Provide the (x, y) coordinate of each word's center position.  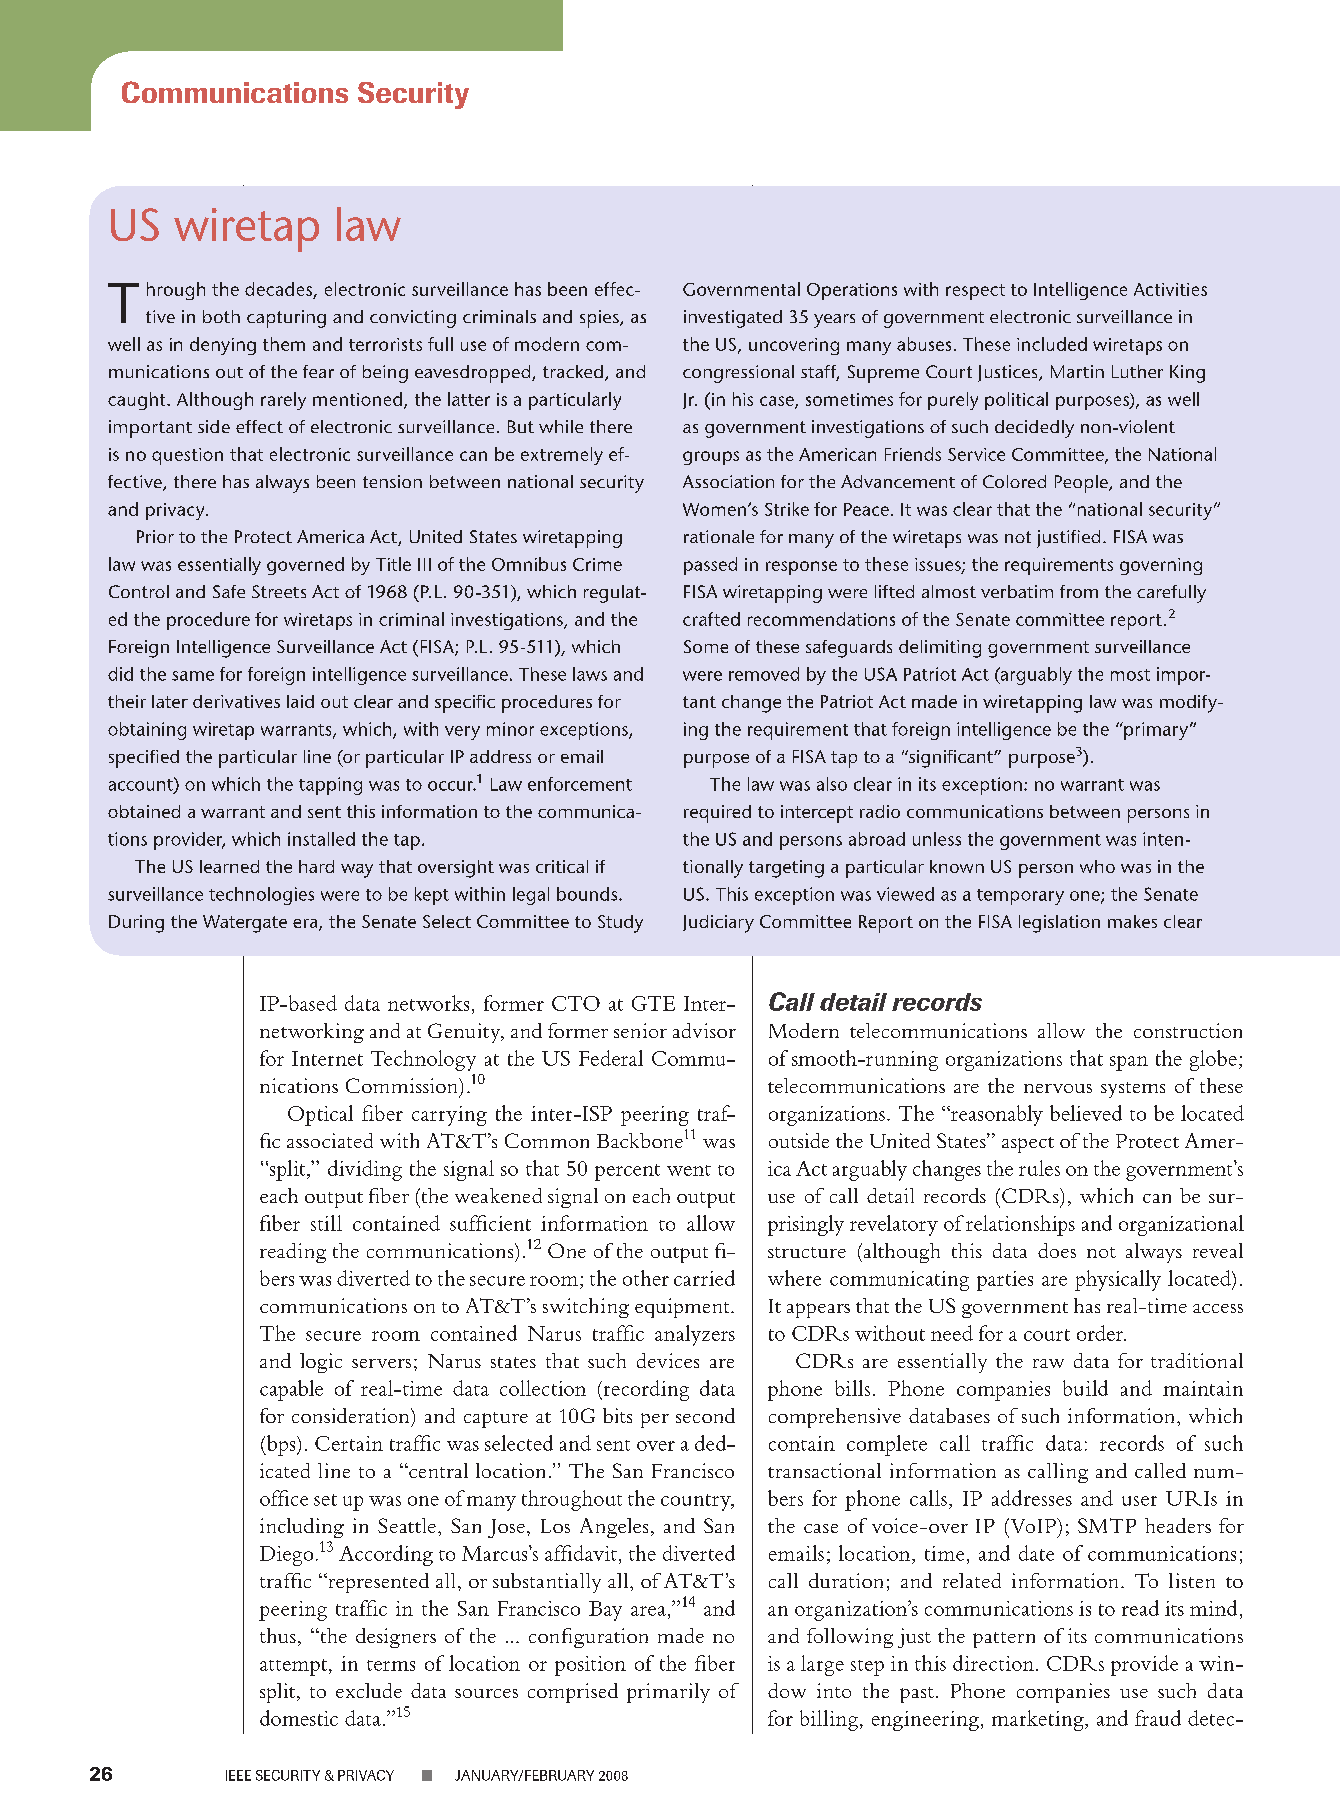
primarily (668, 1693)
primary (1155, 731)
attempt (293, 1667)
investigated (733, 319)
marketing (1039, 1720)
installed (321, 839)
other (646, 1278)
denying (223, 346)
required (717, 814)
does (1057, 1250)
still (326, 1223)
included (1052, 344)
